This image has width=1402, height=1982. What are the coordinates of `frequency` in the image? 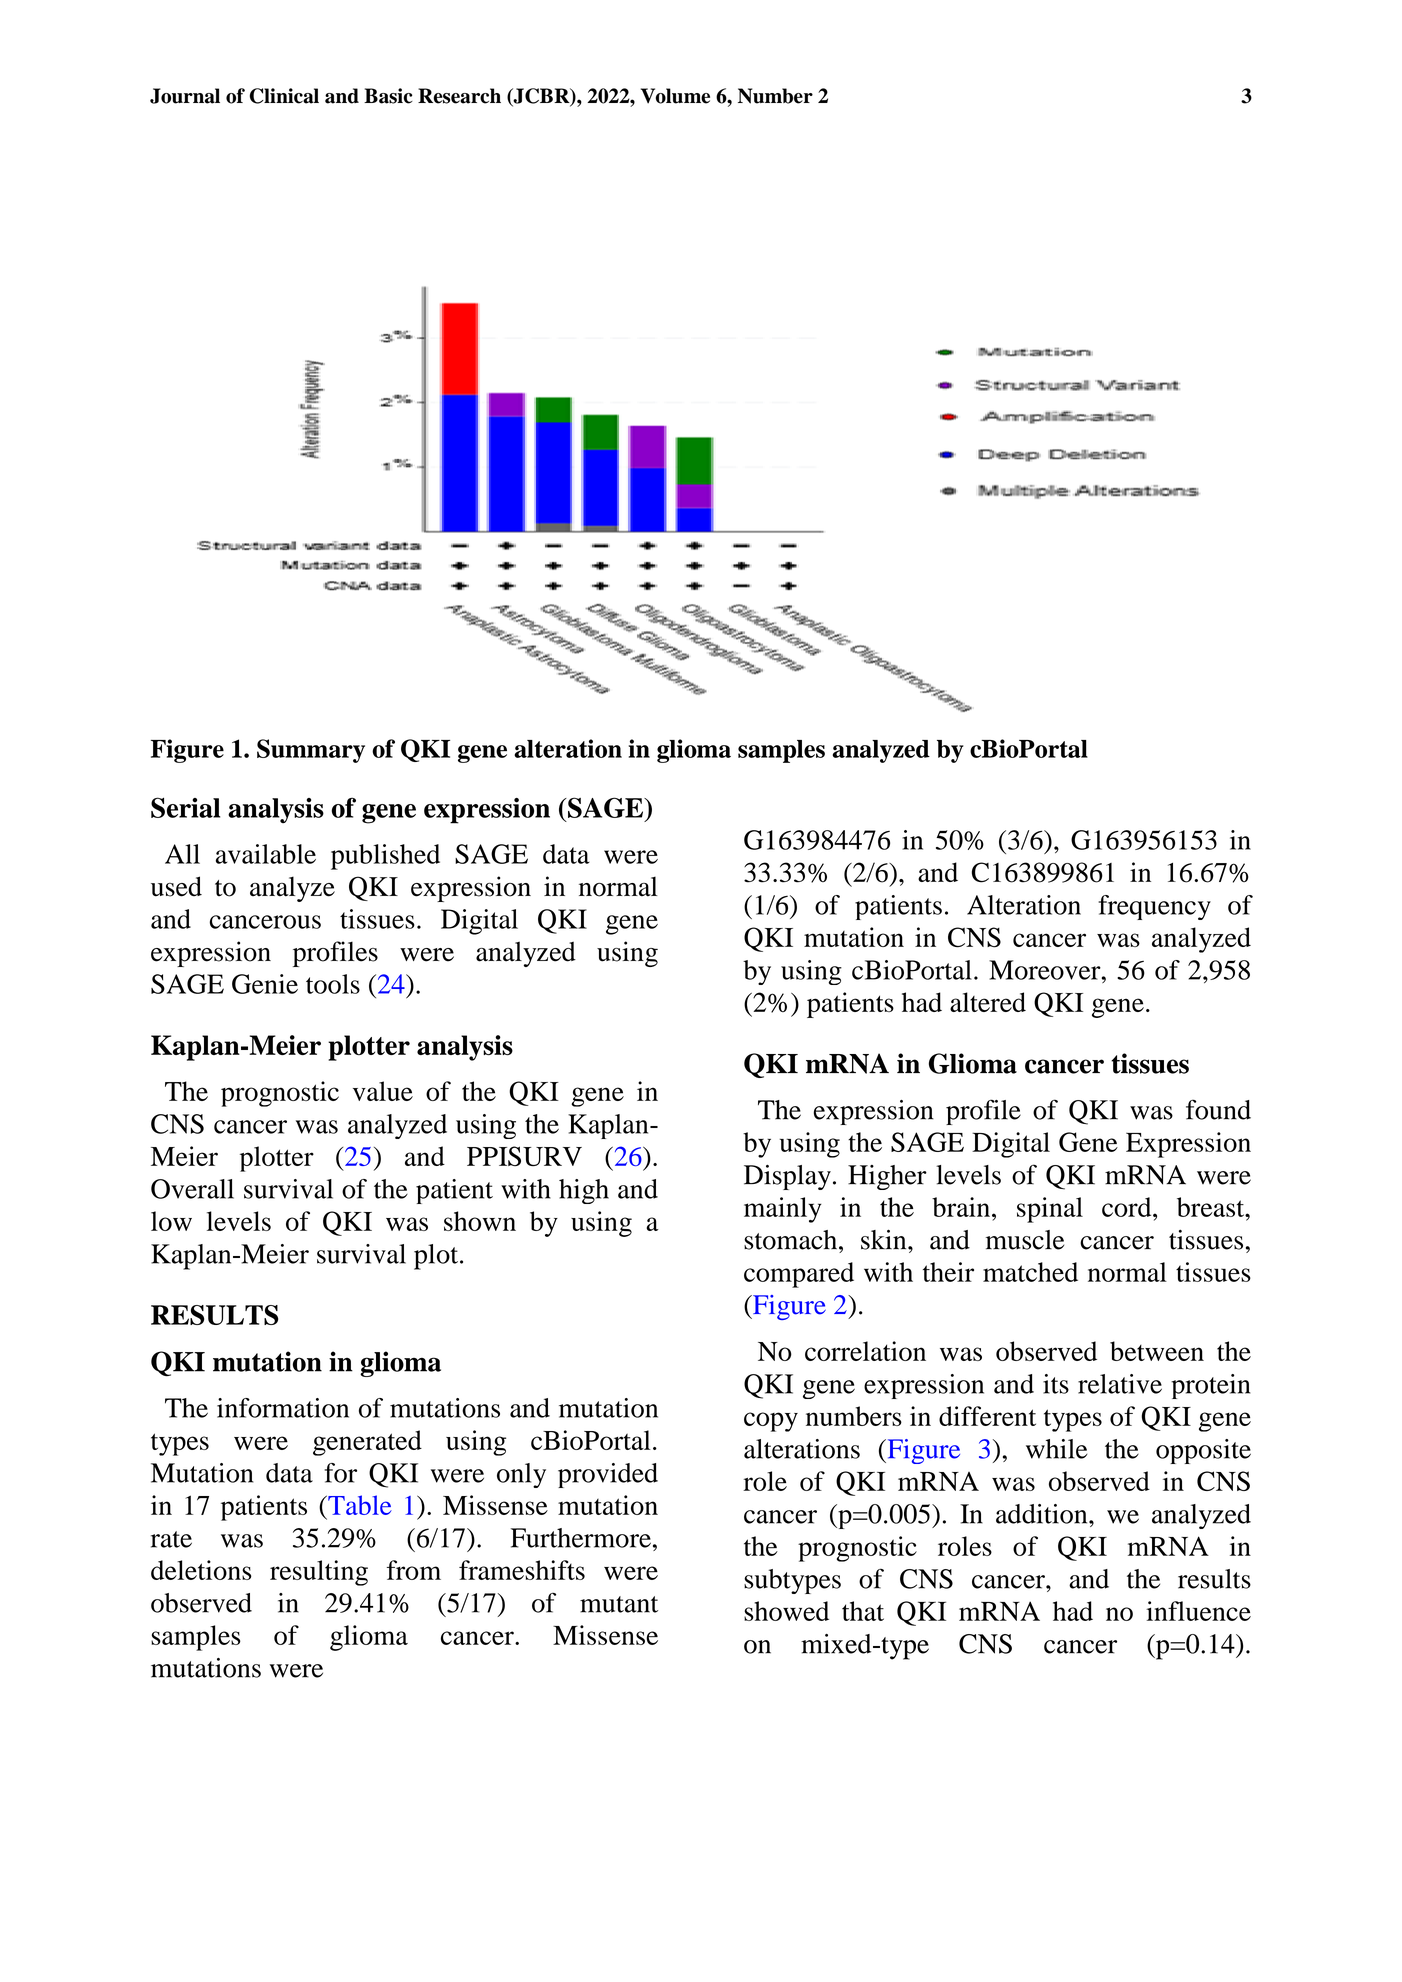 It's located at (1154, 907).
